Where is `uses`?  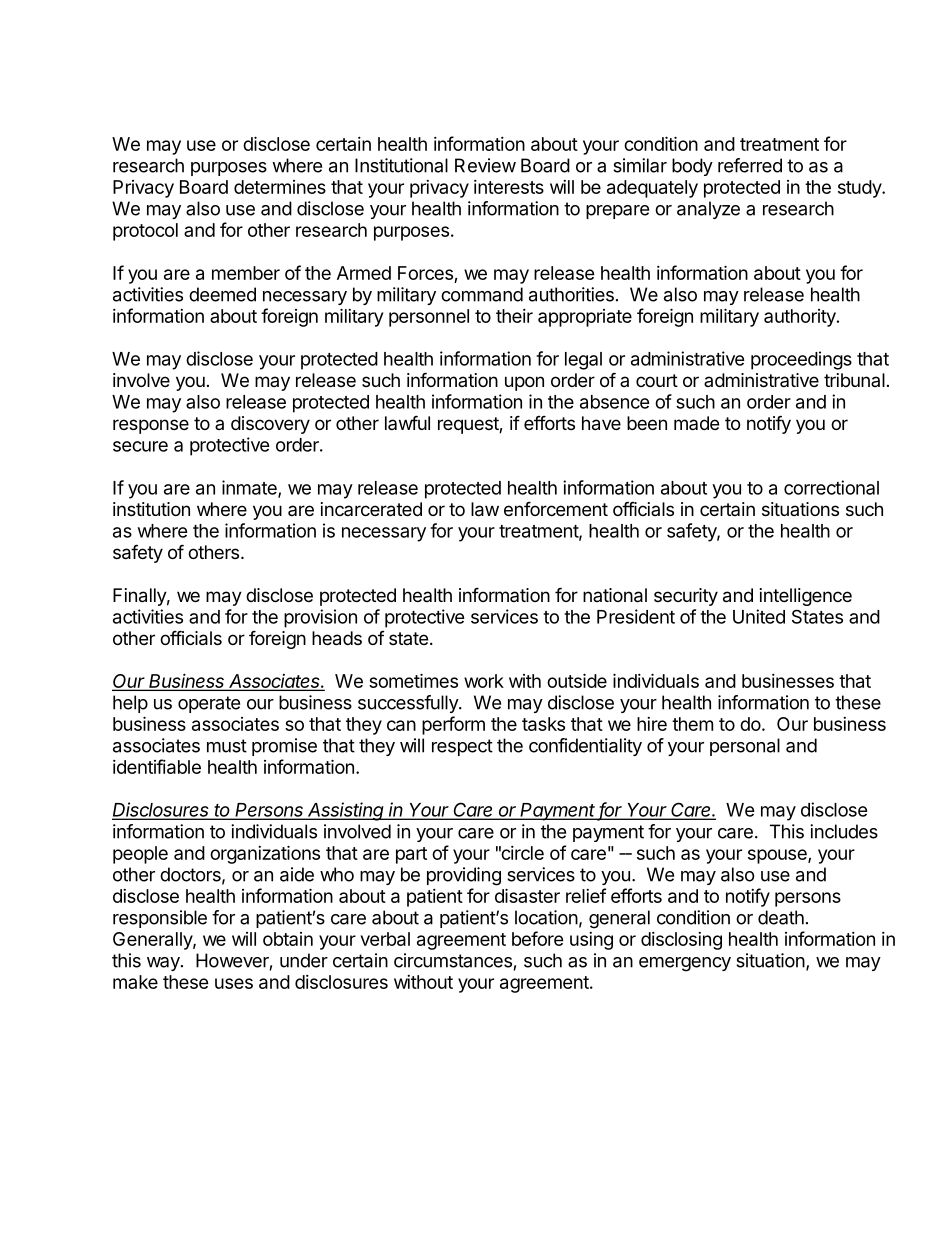
uses is located at coordinates (234, 983).
